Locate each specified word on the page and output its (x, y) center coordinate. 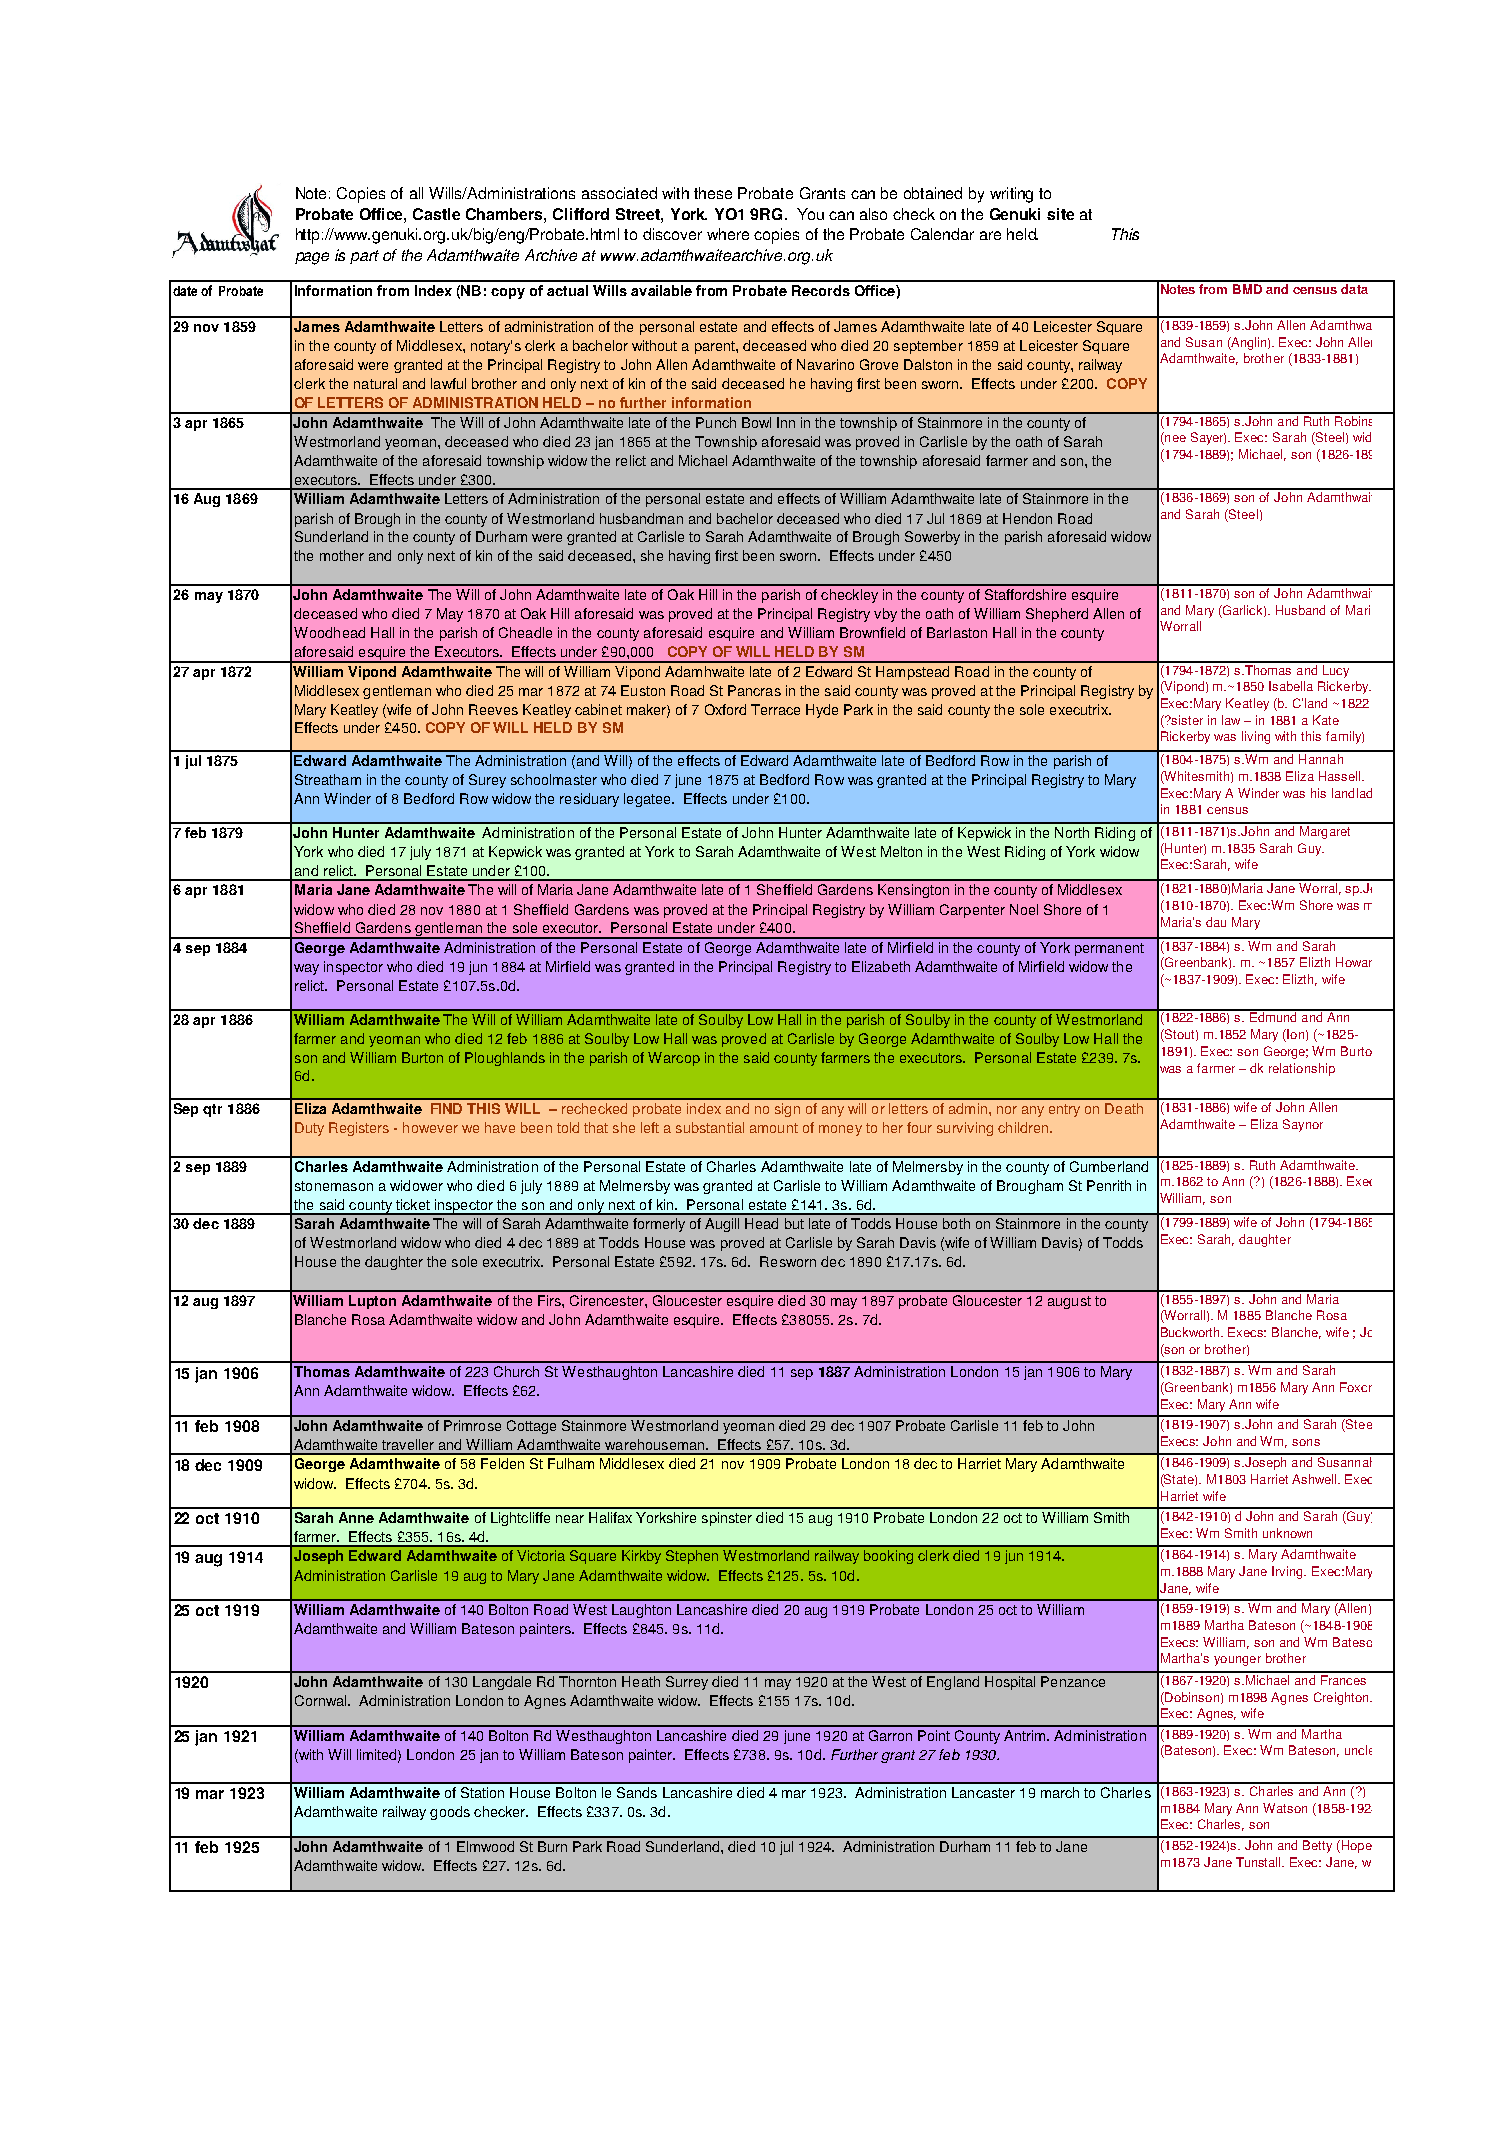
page (312, 258)
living (1256, 737)
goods (450, 1813)
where (728, 234)
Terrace (775, 709)
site (1060, 214)
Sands (637, 1792)
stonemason (334, 1186)
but (794, 1223)
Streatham (328, 779)
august (1069, 1302)
